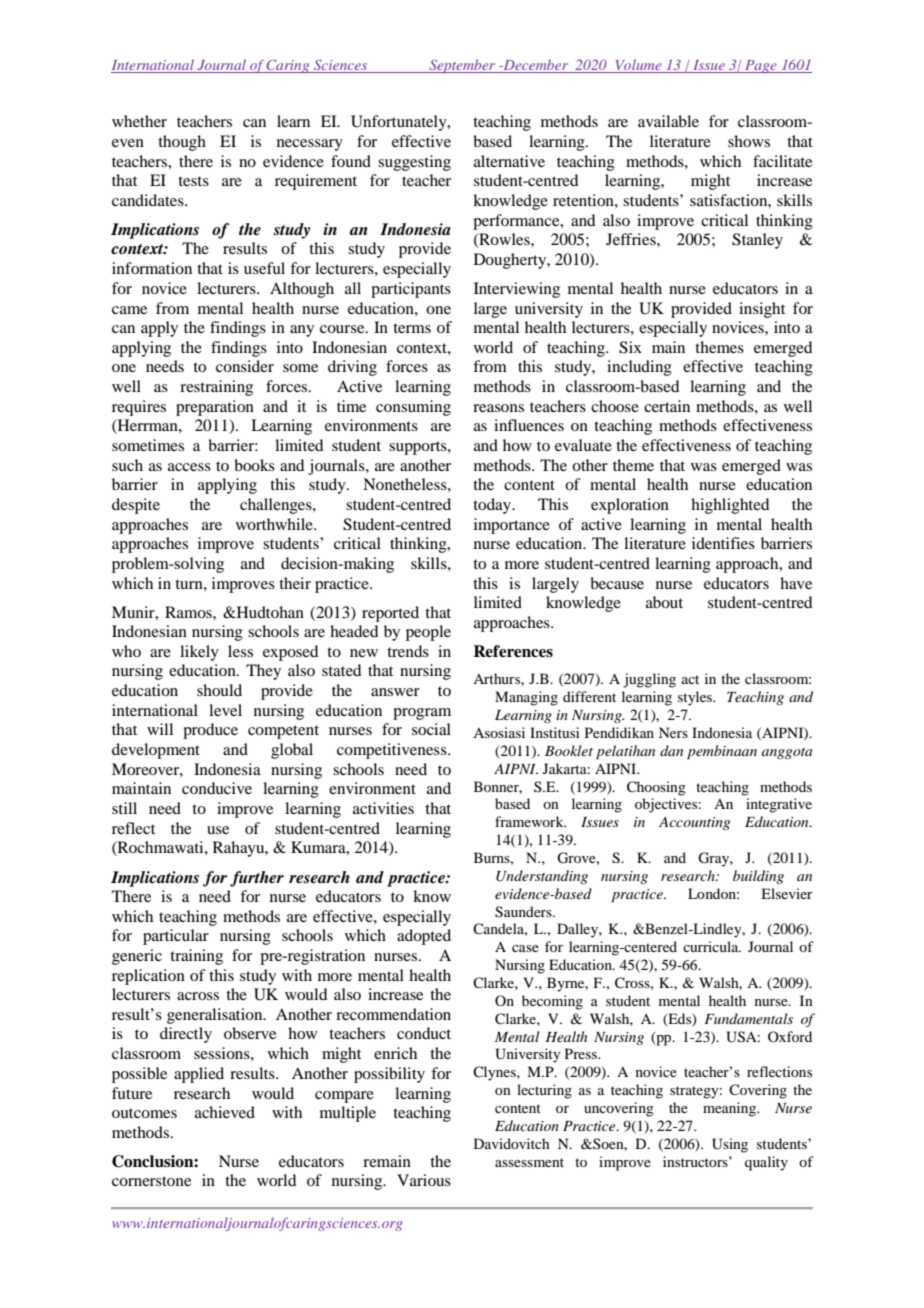  I want to click on Ramos, so click(189, 612).
